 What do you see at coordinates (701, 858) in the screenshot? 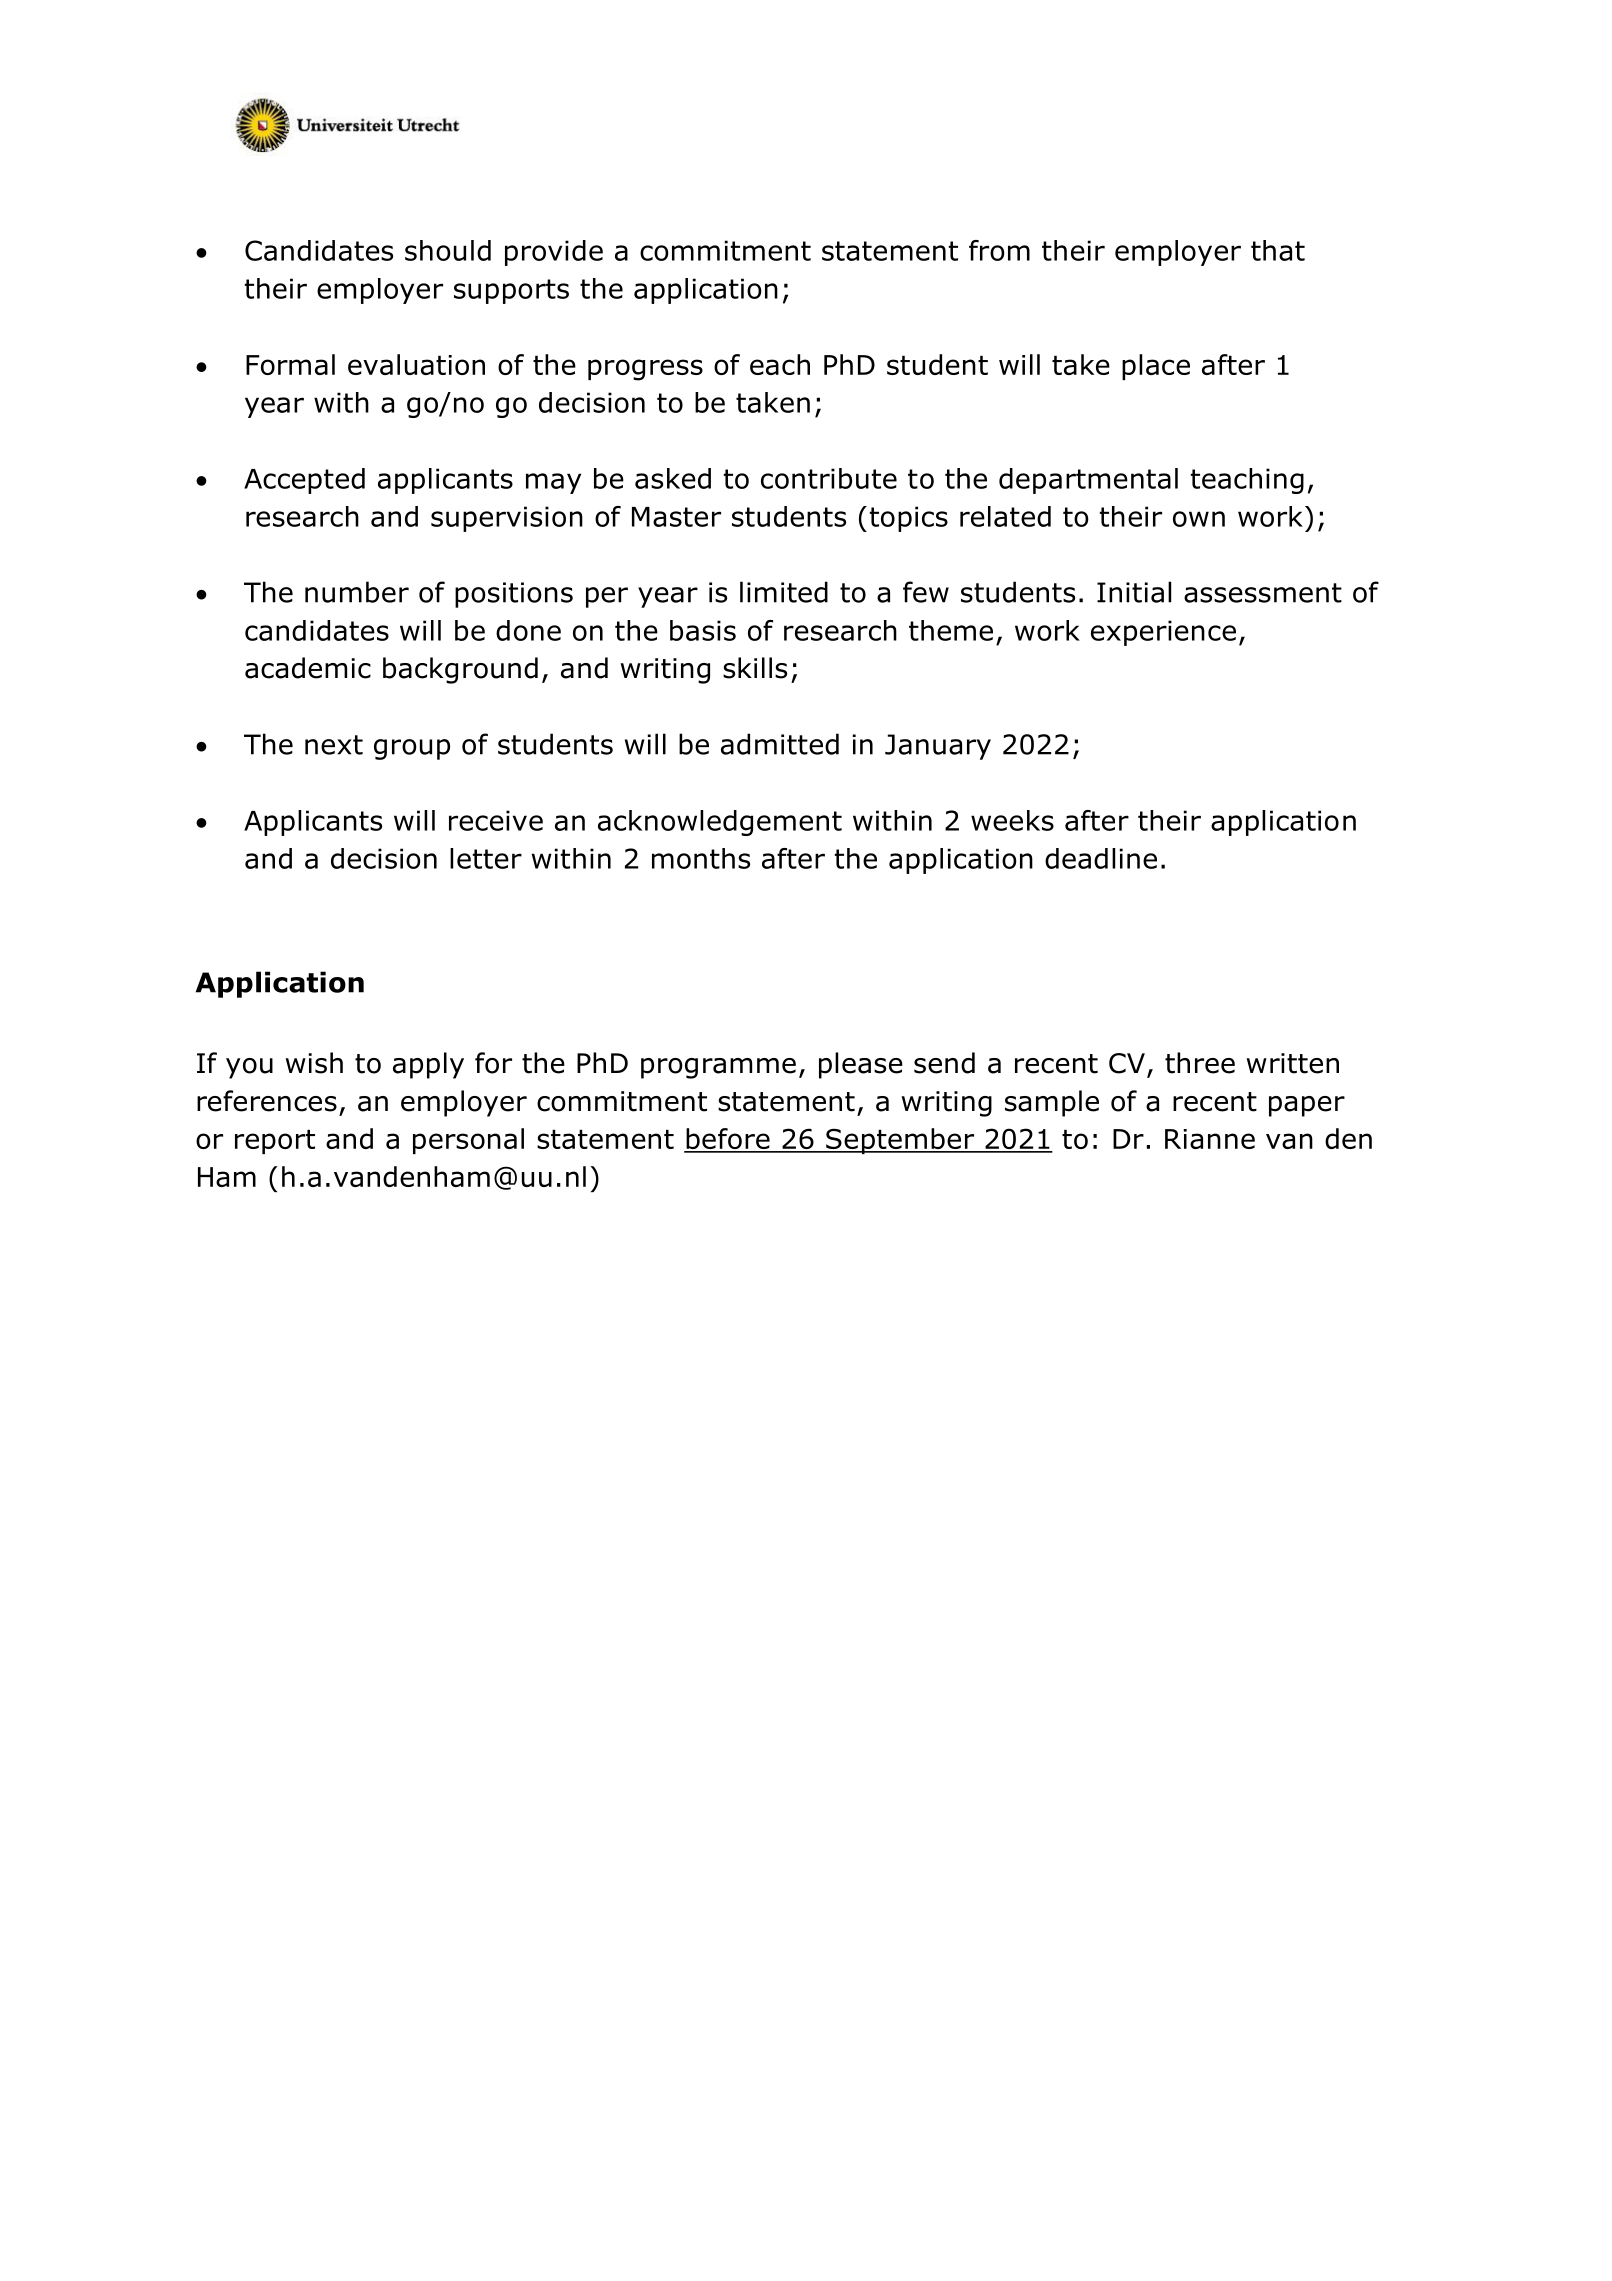
I see `months` at bounding box center [701, 858].
